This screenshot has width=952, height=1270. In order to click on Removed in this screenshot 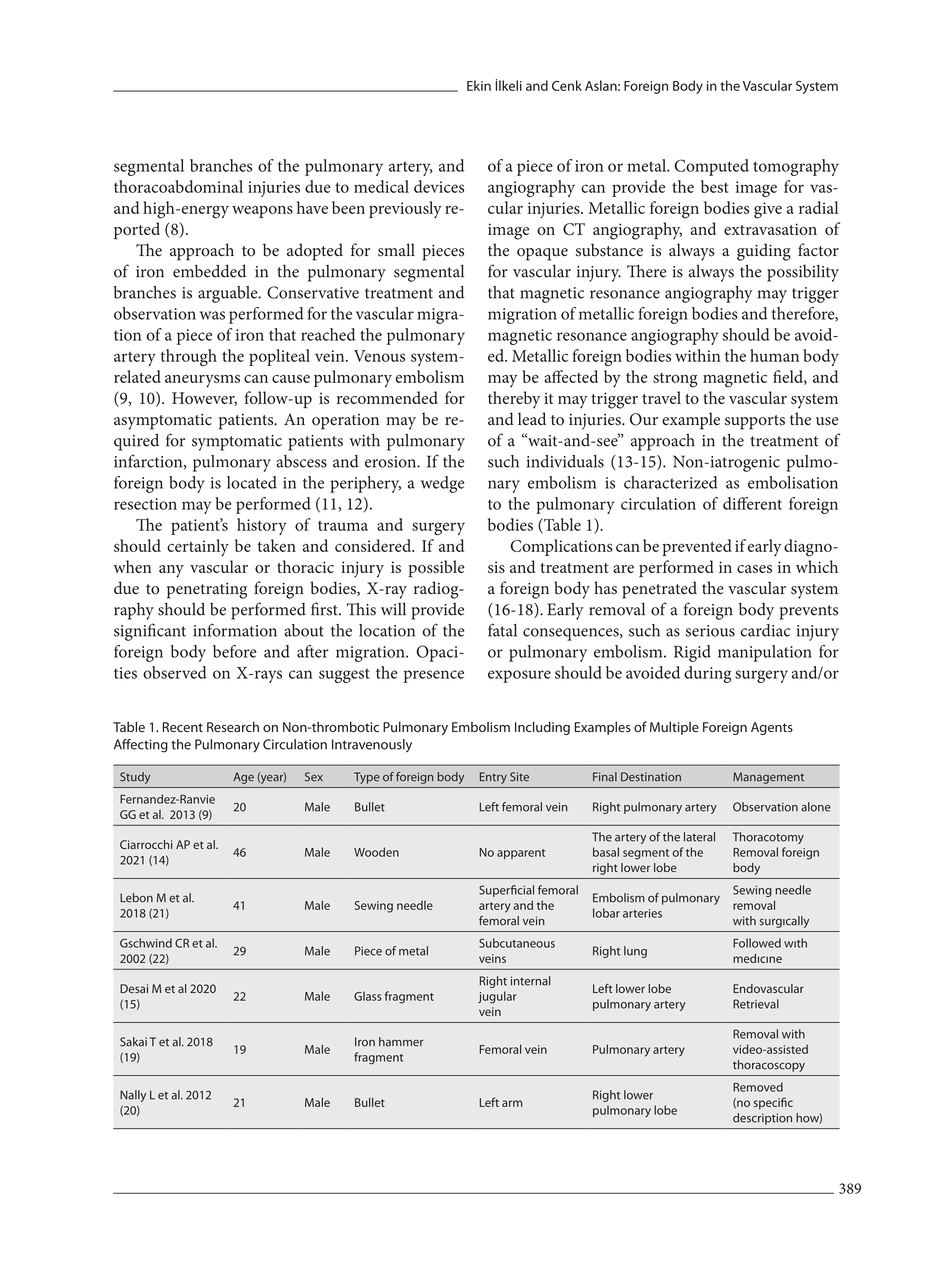, I will do `click(758, 1087)`.
